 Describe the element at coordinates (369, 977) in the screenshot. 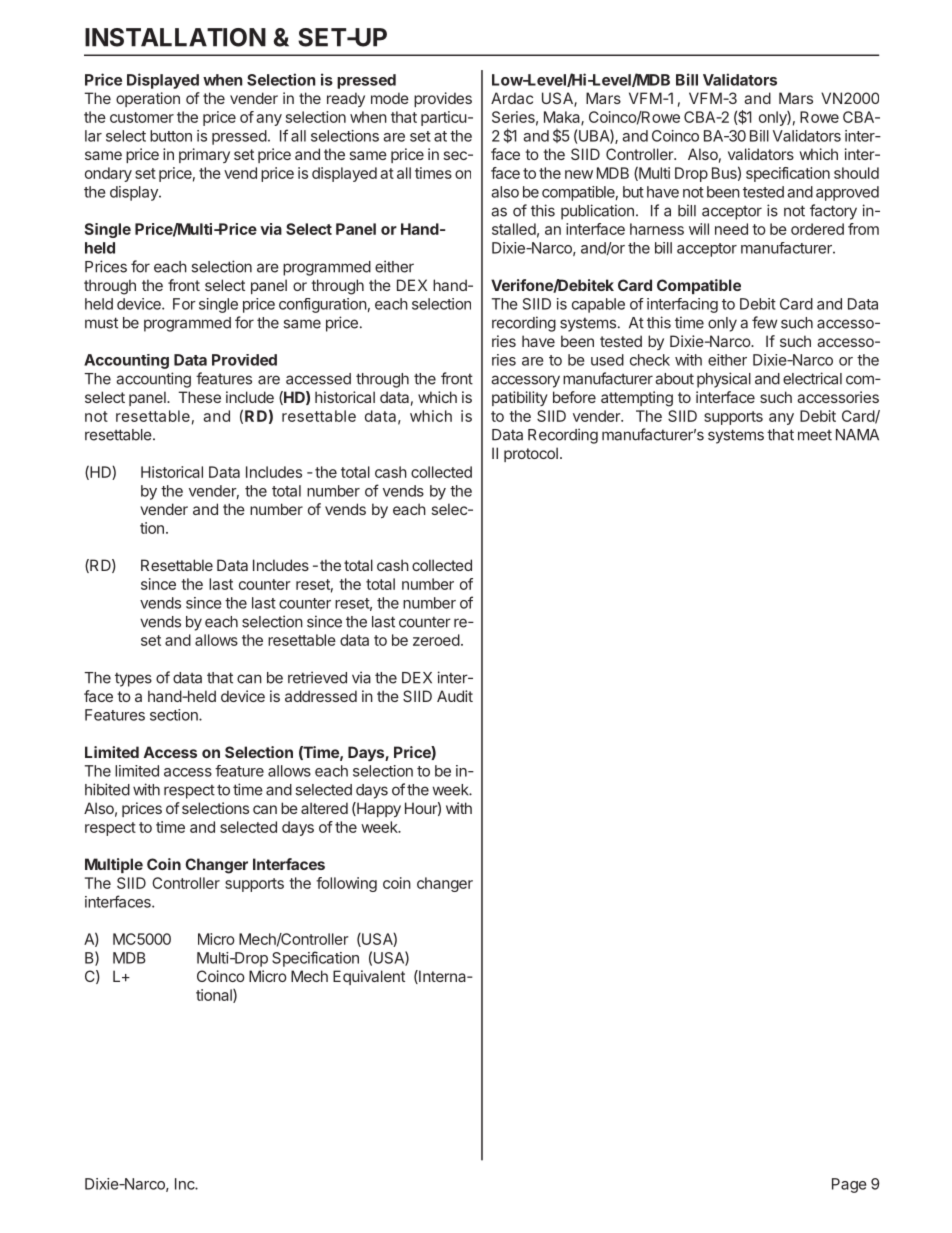

I see `Equivalent` at that location.
